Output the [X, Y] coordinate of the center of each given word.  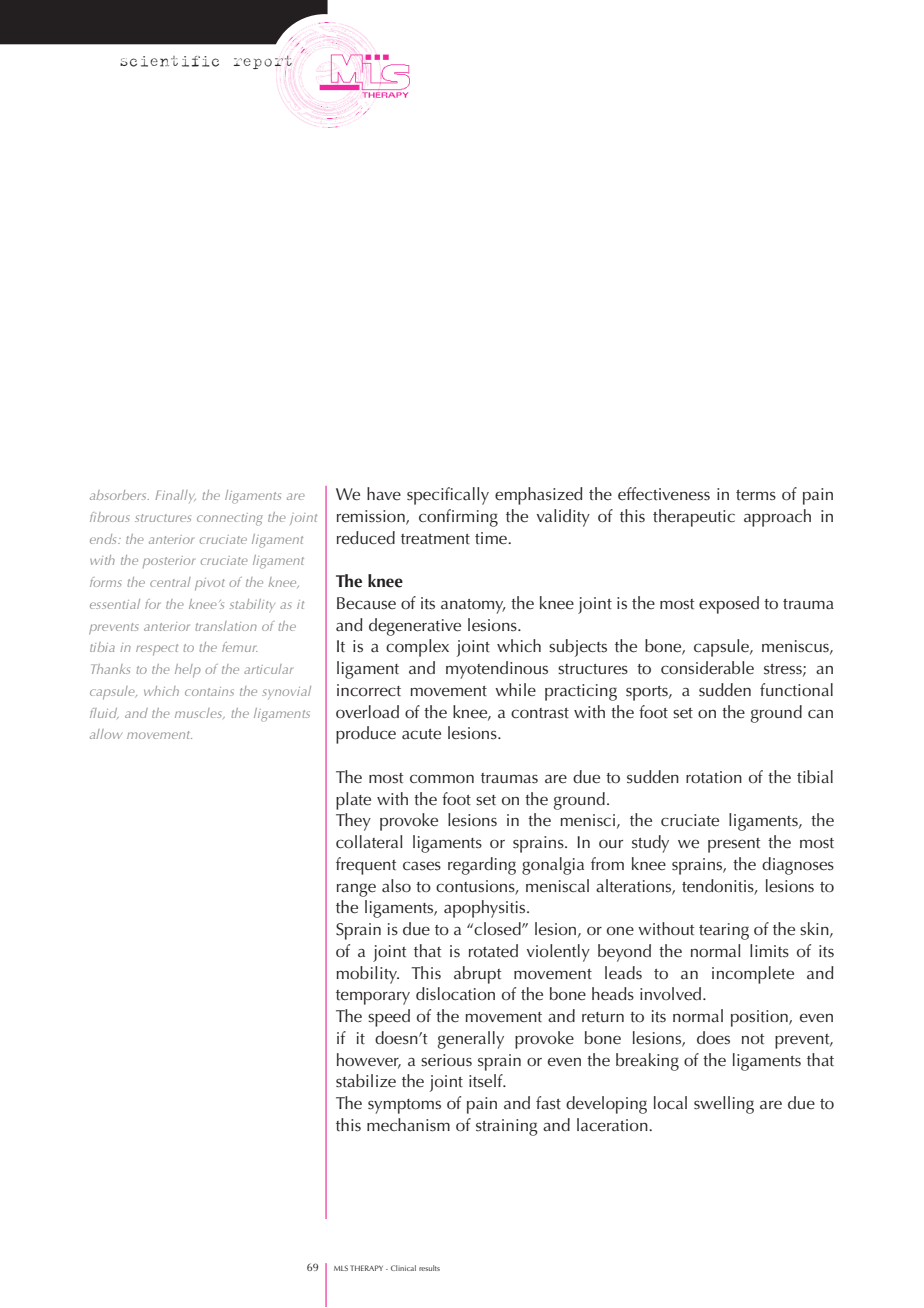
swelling [724, 1105]
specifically [448, 496]
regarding [482, 866]
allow [106, 734]
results [429, 1268]
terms [756, 495]
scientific [169, 61]
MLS [341, 1268]
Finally [175, 496]
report [263, 63]
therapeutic [694, 518]
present [734, 845]
